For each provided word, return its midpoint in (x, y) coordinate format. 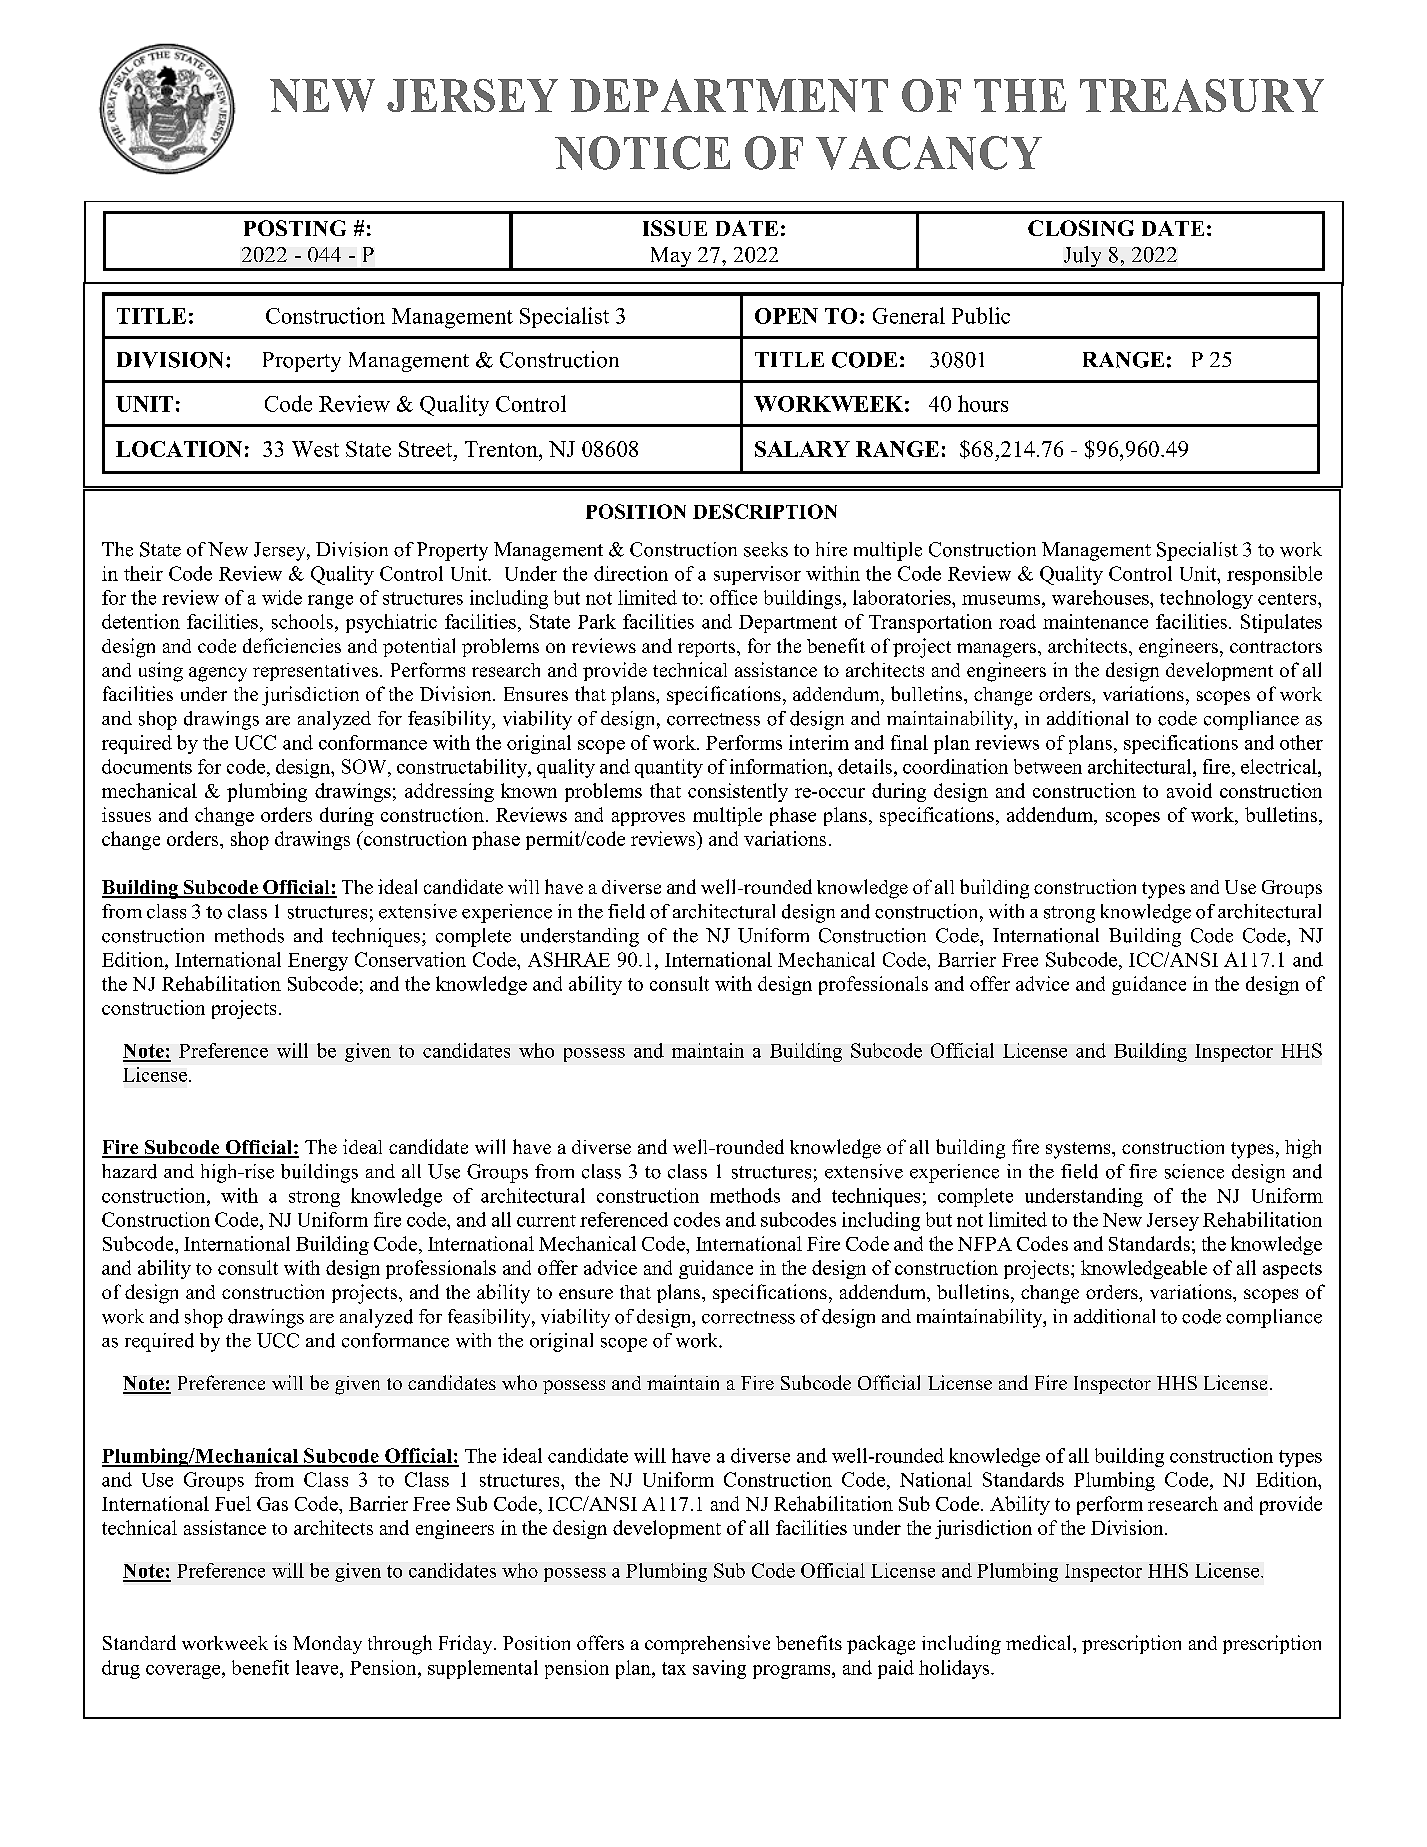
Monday (327, 1645)
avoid (1189, 790)
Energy (318, 962)
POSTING (295, 228)
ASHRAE (569, 959)
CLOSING (1081, 228)
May (670, 258)
